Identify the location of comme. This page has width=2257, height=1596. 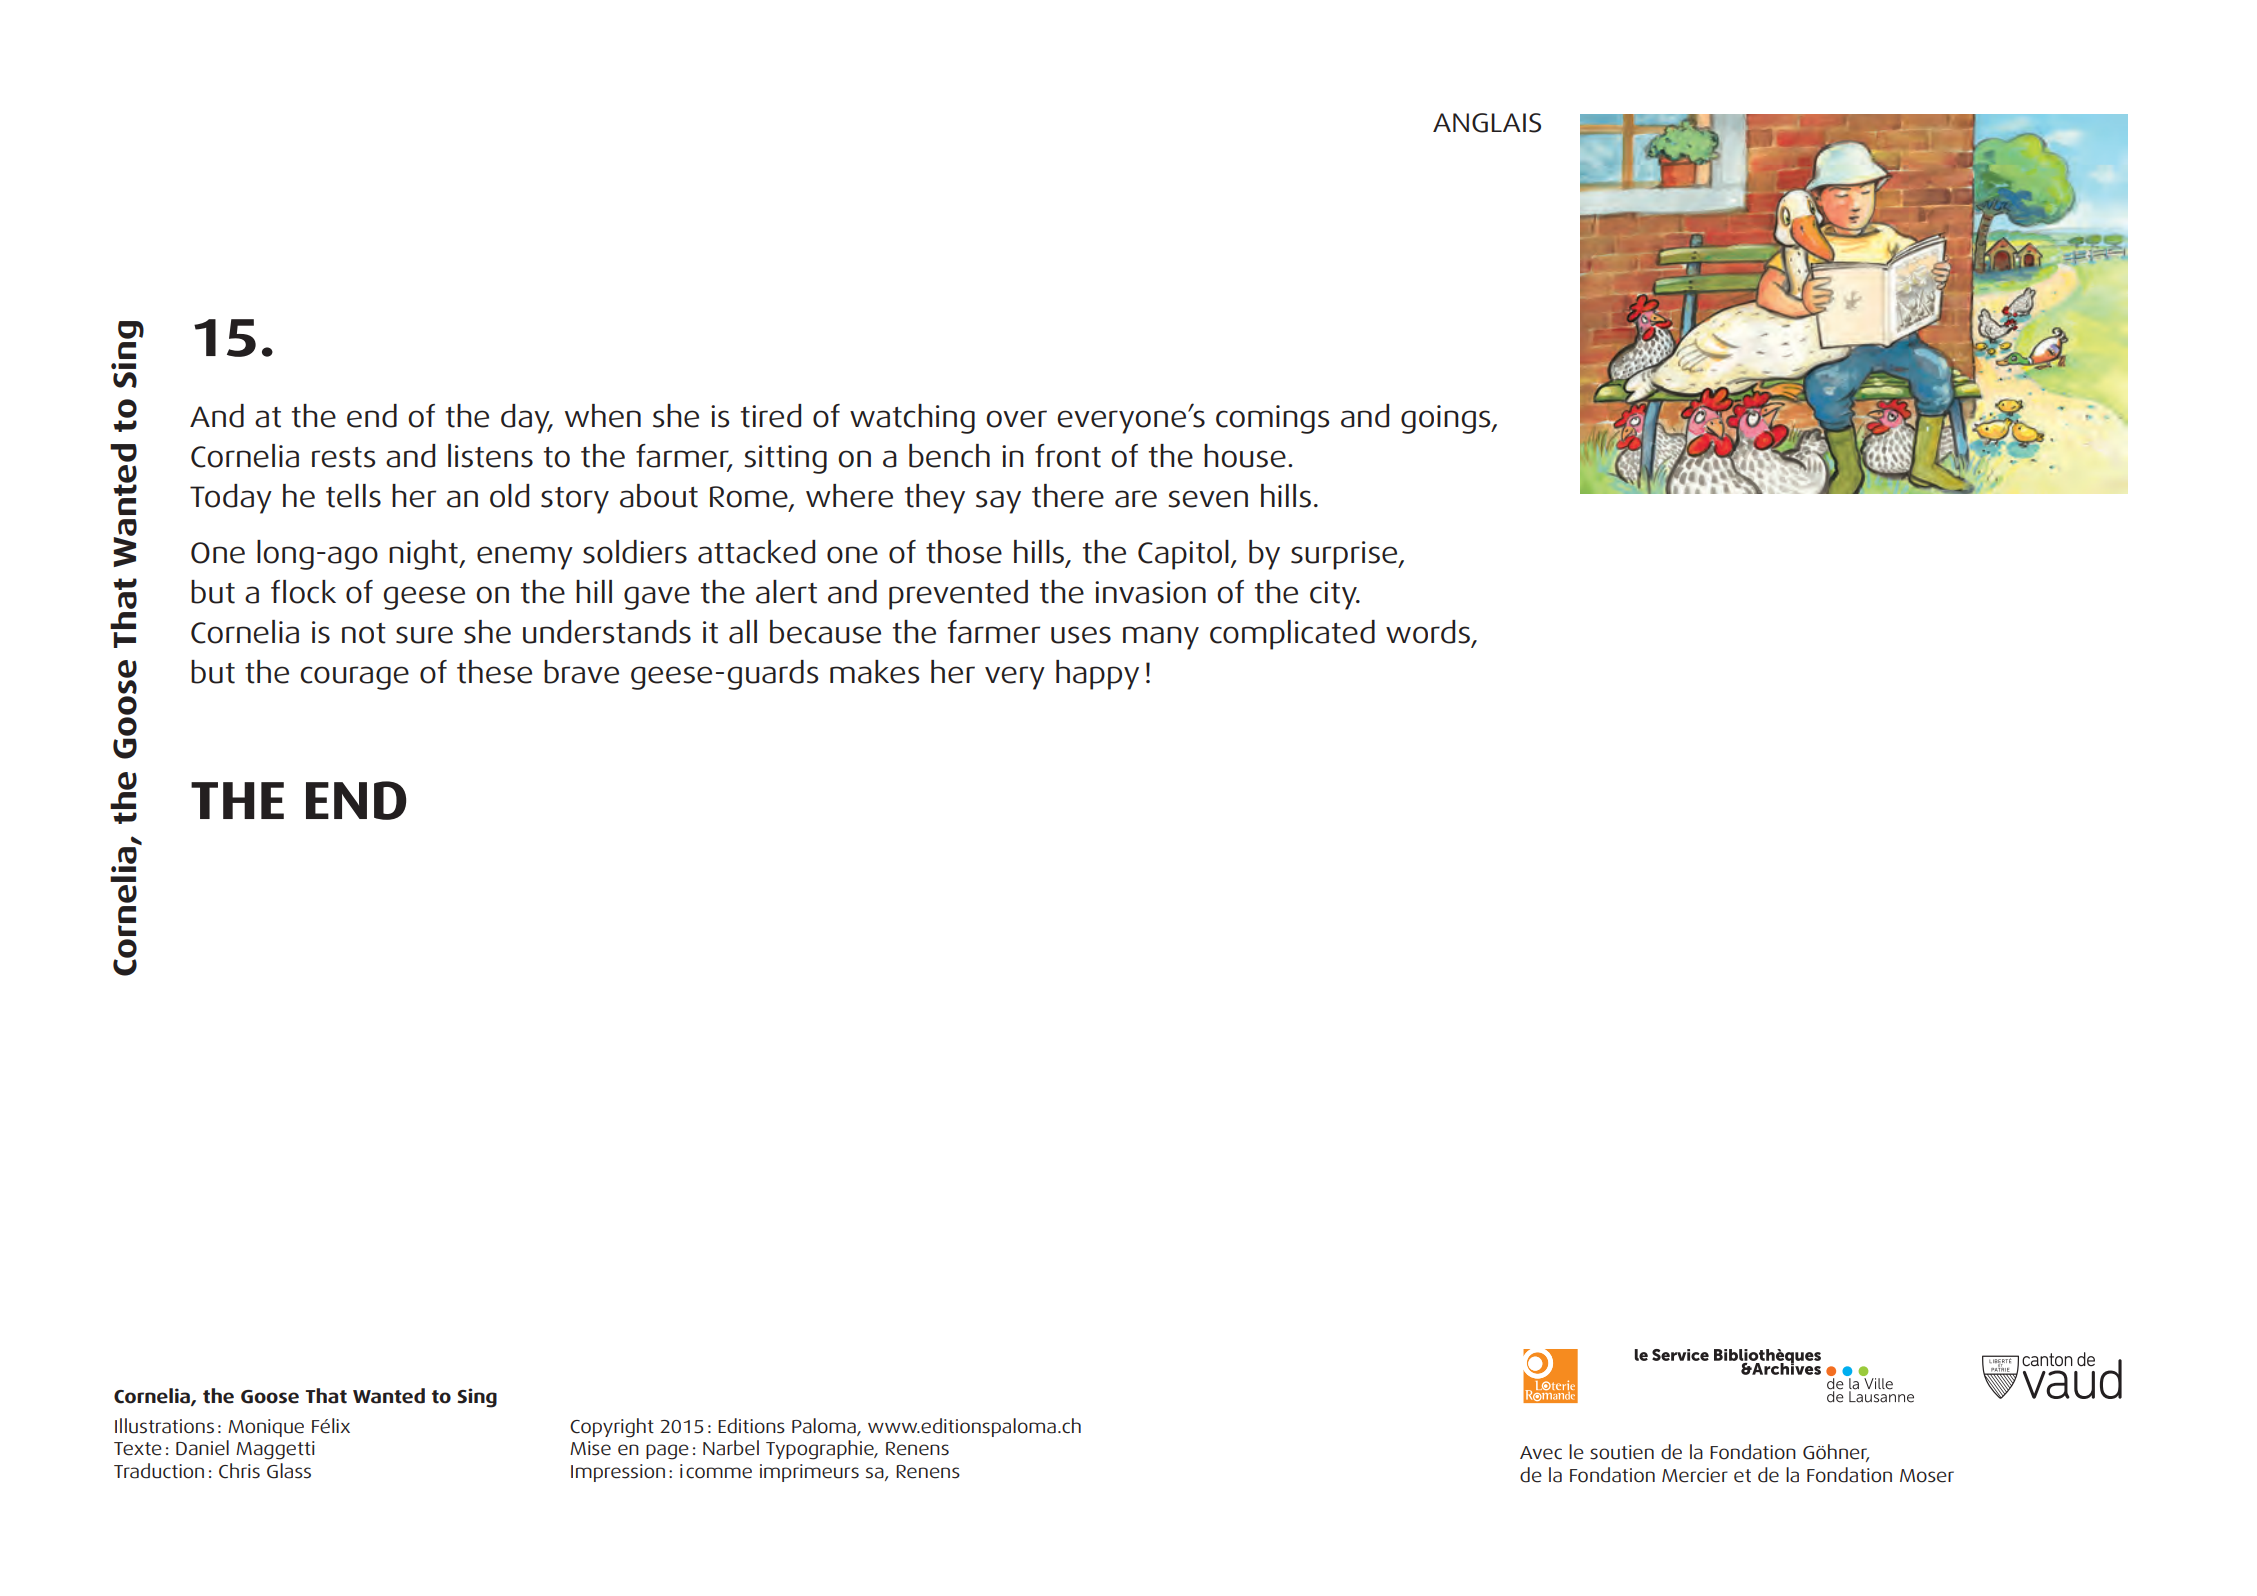
(719, 1473).
